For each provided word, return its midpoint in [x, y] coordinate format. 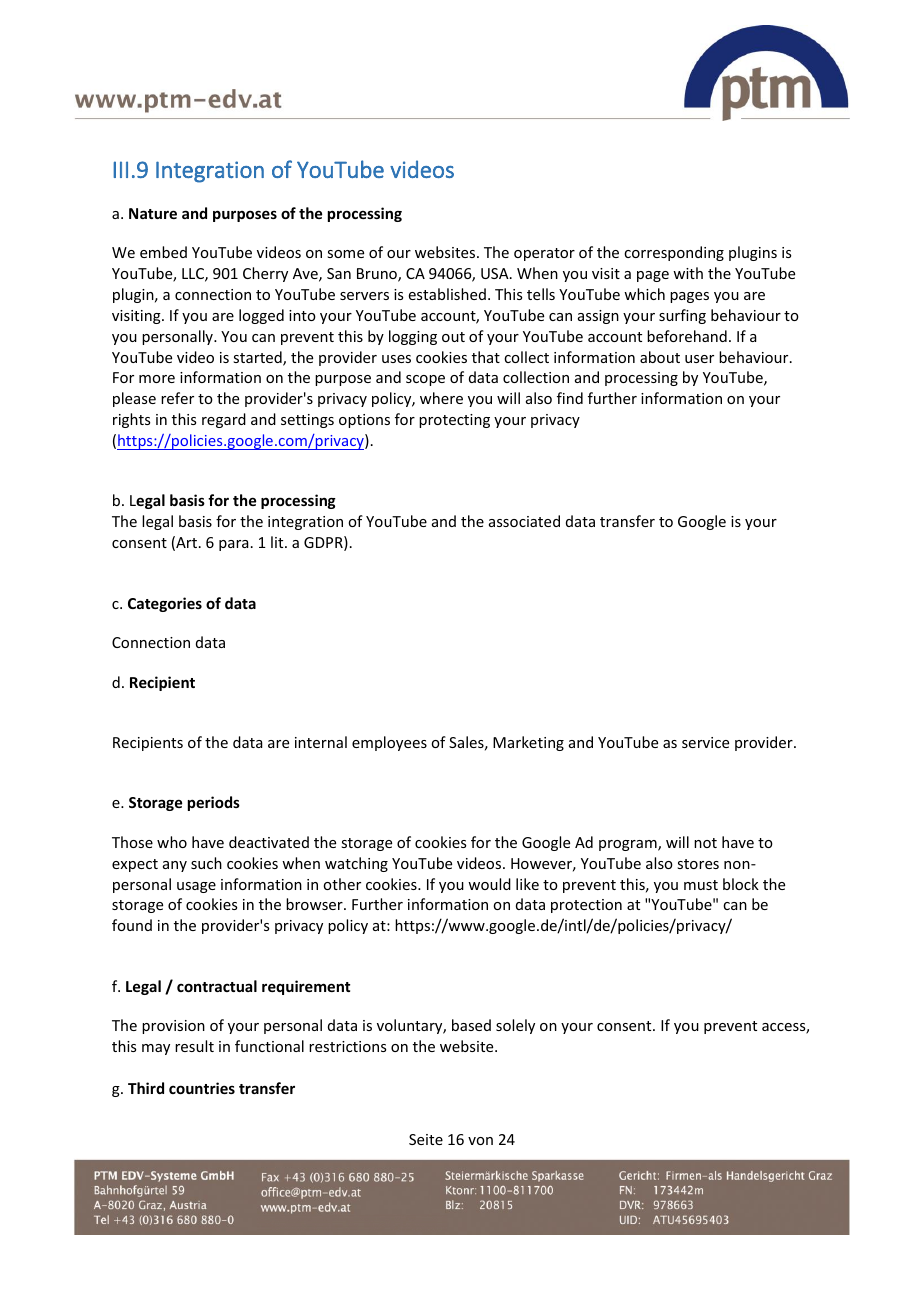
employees [389, 743]
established [447, 294]
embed [163, 252]
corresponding [674, 253]
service [705, 742]
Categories [165, 604]
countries [202, 1088]
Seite [426, 1139]
